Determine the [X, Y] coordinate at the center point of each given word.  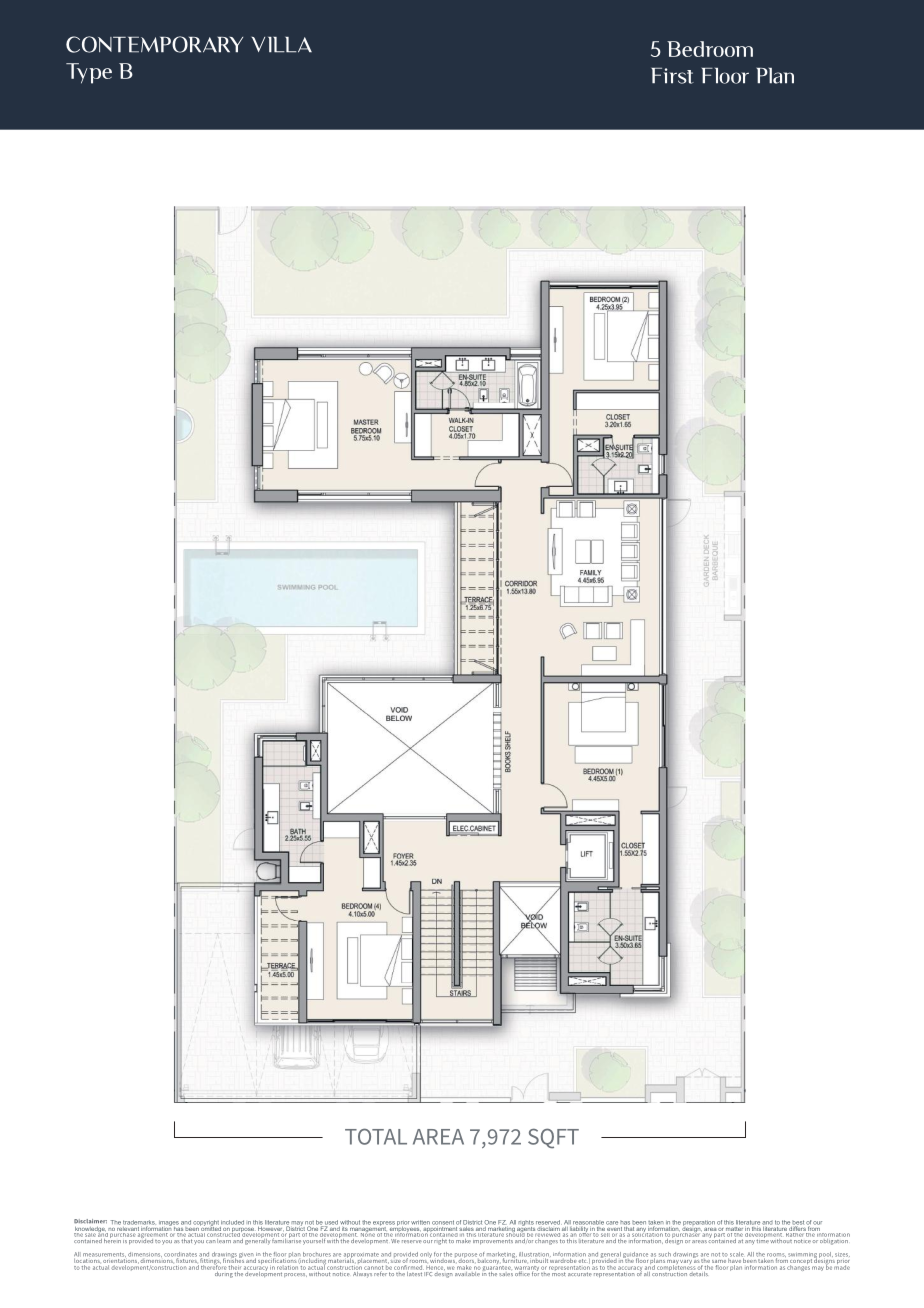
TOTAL [376, 1136]
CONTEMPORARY [154, 44]
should [515, 1233]
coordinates [180, 1255]
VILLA [281, 45]
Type [89, 73]
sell [605, 1233]
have [733, 1261]
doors [467, 1260]
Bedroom [710, 49]
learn [225, 1239]
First [672, 76]
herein [112, 1239]
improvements [493, 1240]
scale [736, 1255]
